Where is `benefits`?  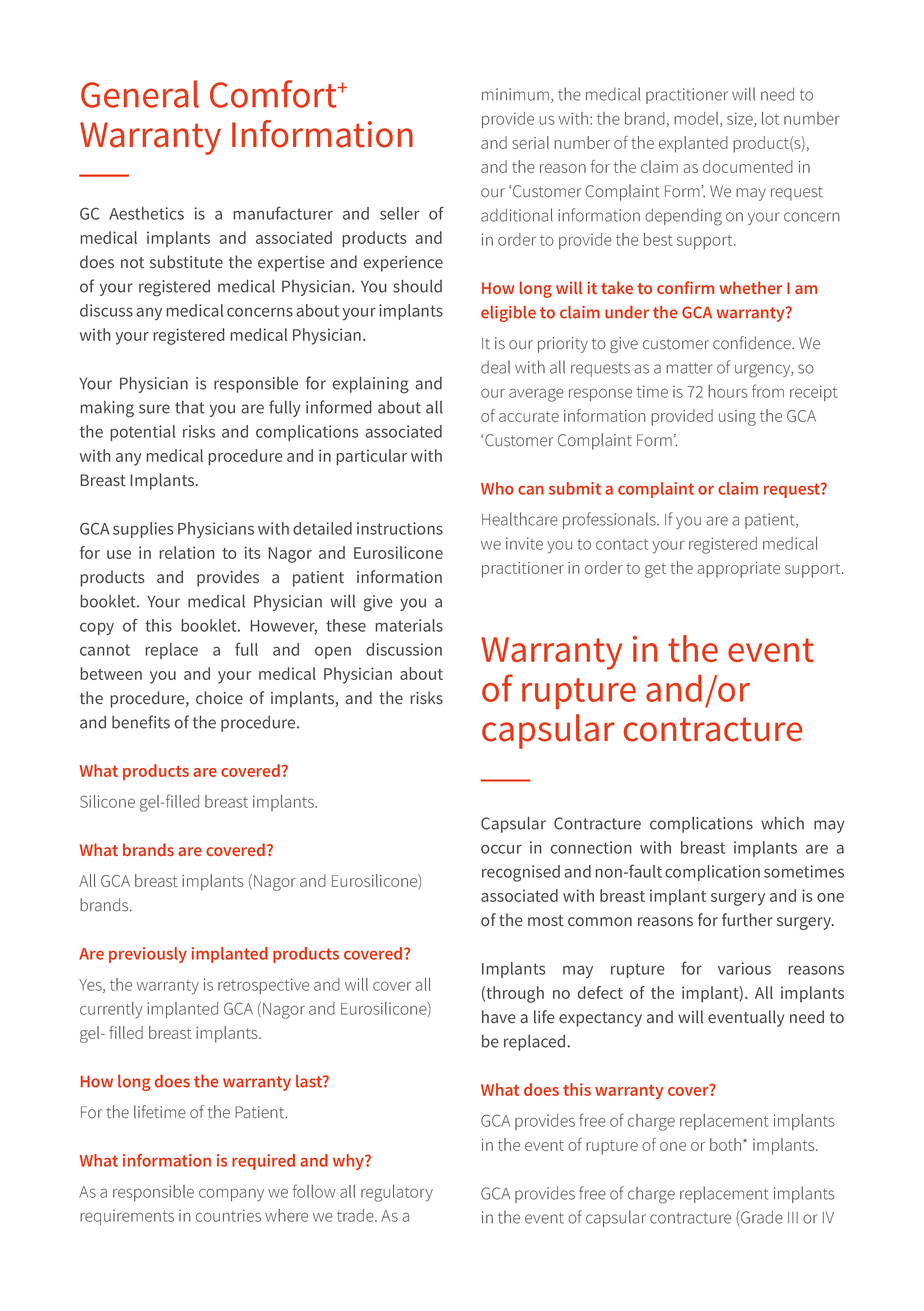
benefits is located at coordinates (141, 722).
